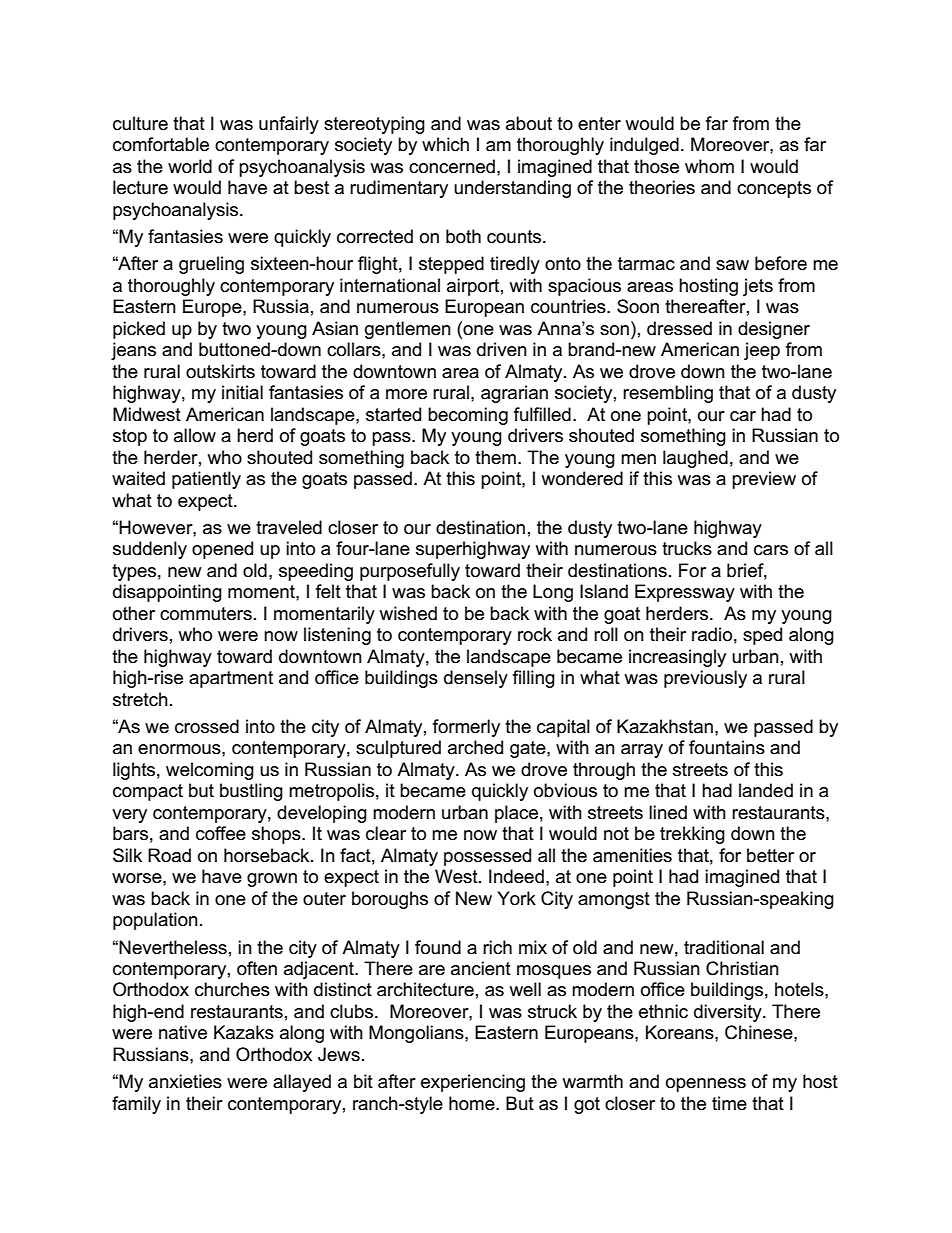 This screenshot has width=952, height=1233. I want to click on arched, so click(475, 747).
